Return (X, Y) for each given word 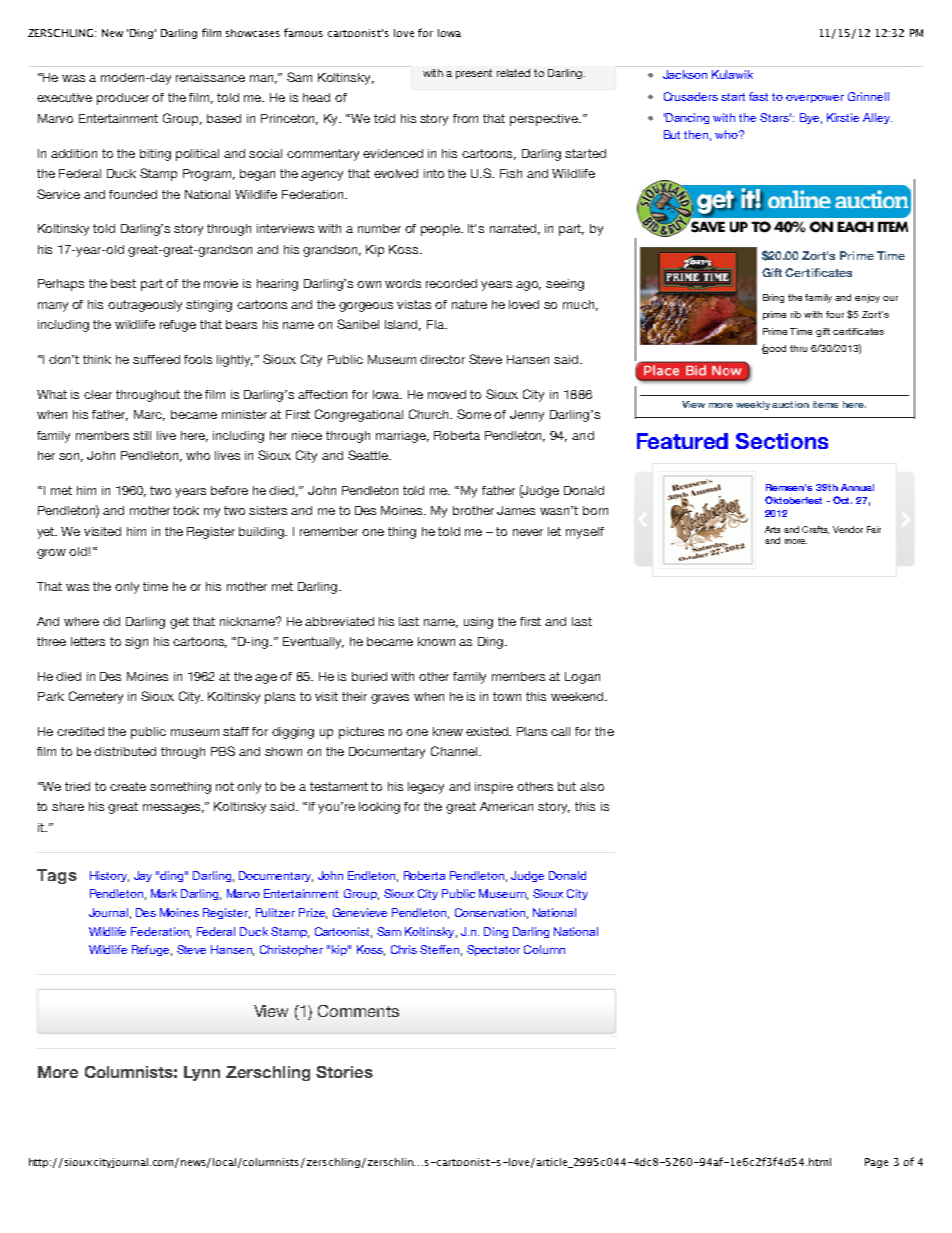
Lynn (202, 1073)
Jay (143, 876)
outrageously (145, 306)
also (592, 786)
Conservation (490, 912)
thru (798, 348)
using (478, 623)
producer (123, 99)
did (111, 621)
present (474, 74)
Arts (772, 529)
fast (758, 96)
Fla (436, 324)
